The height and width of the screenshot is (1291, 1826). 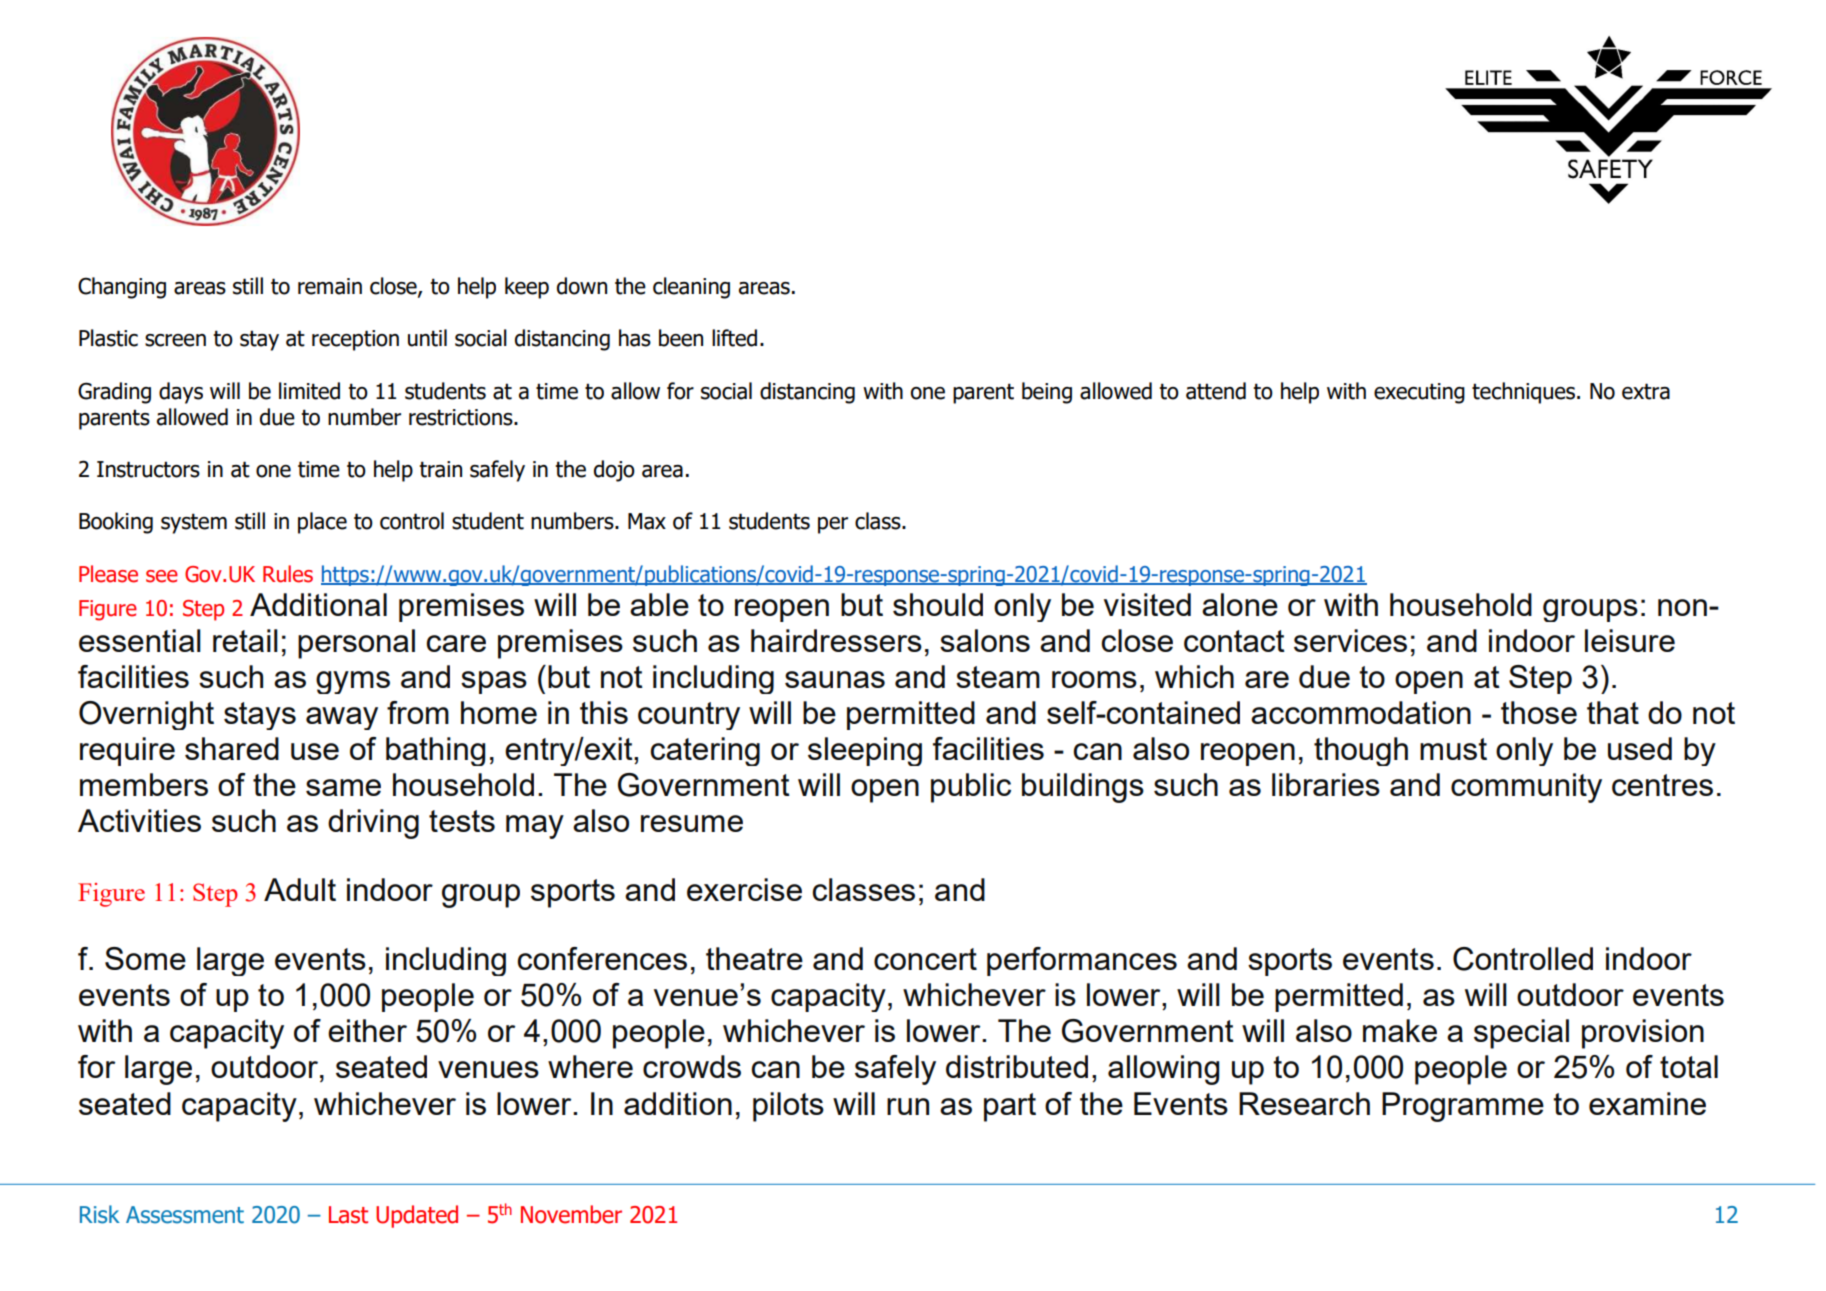 What do you see at coordinates (322, 523) in the screenshot?
I see `place` at bounding box center [322, 523].
